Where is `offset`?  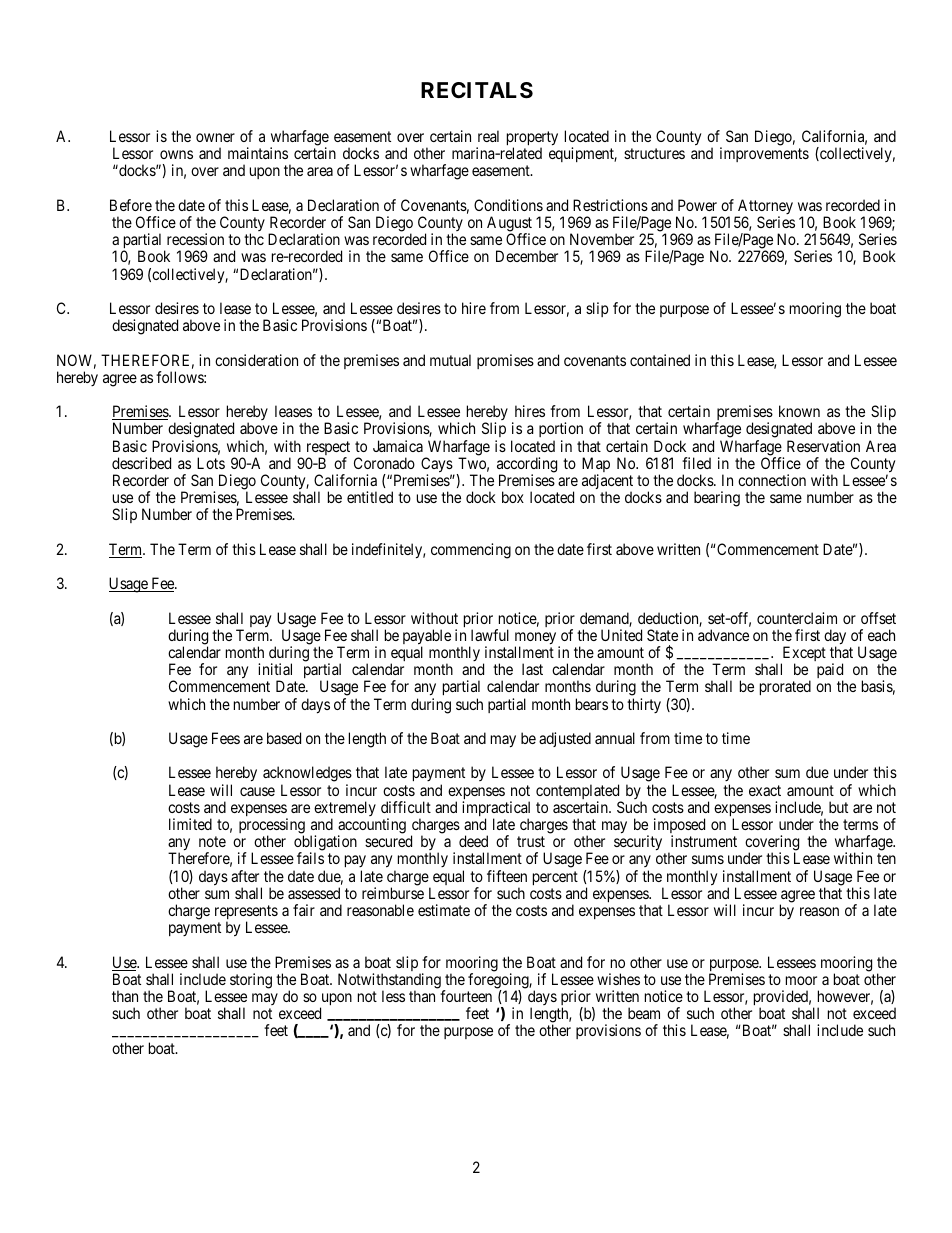
offset is located at coordinates (878, 618).
